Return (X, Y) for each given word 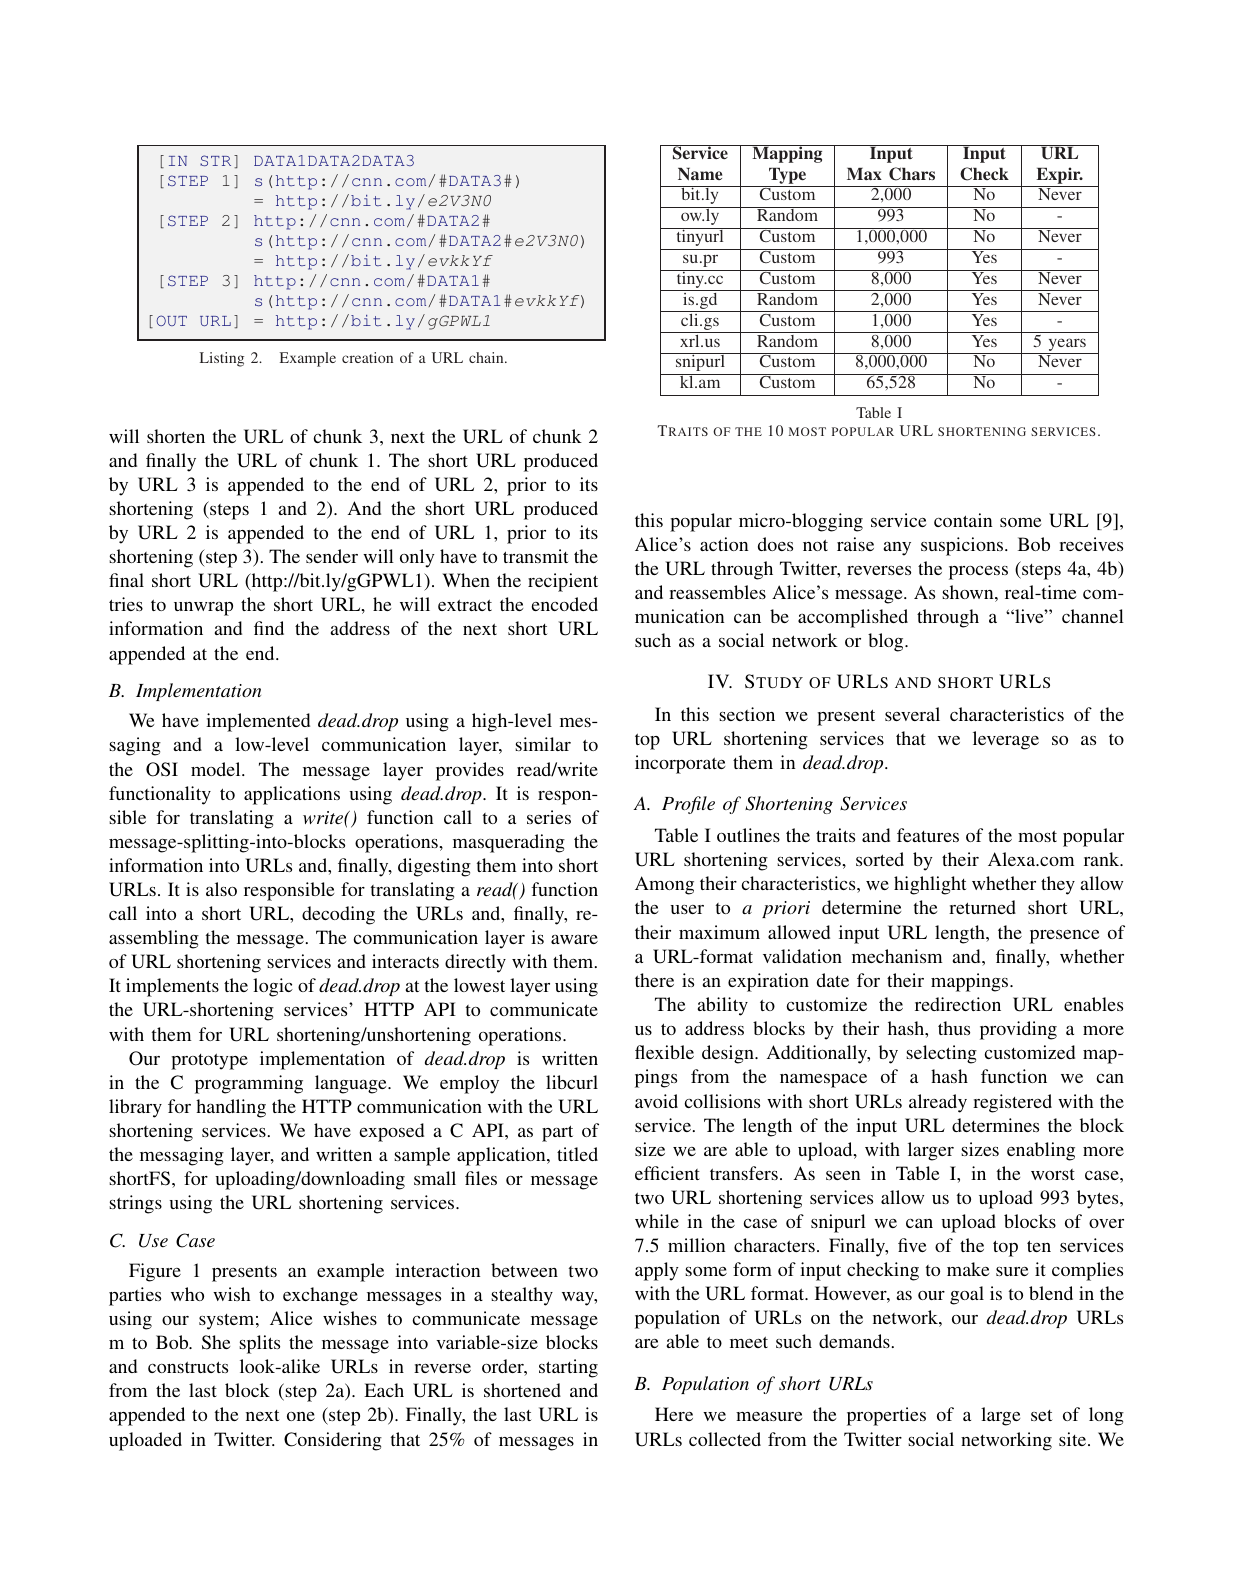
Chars (912, 174)
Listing (222, 359)
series (549, 817)
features (928, 835)
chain (487, 357)
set (1042, 1415)
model (217, 769)
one (301, 1416)
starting (568, 1368)
